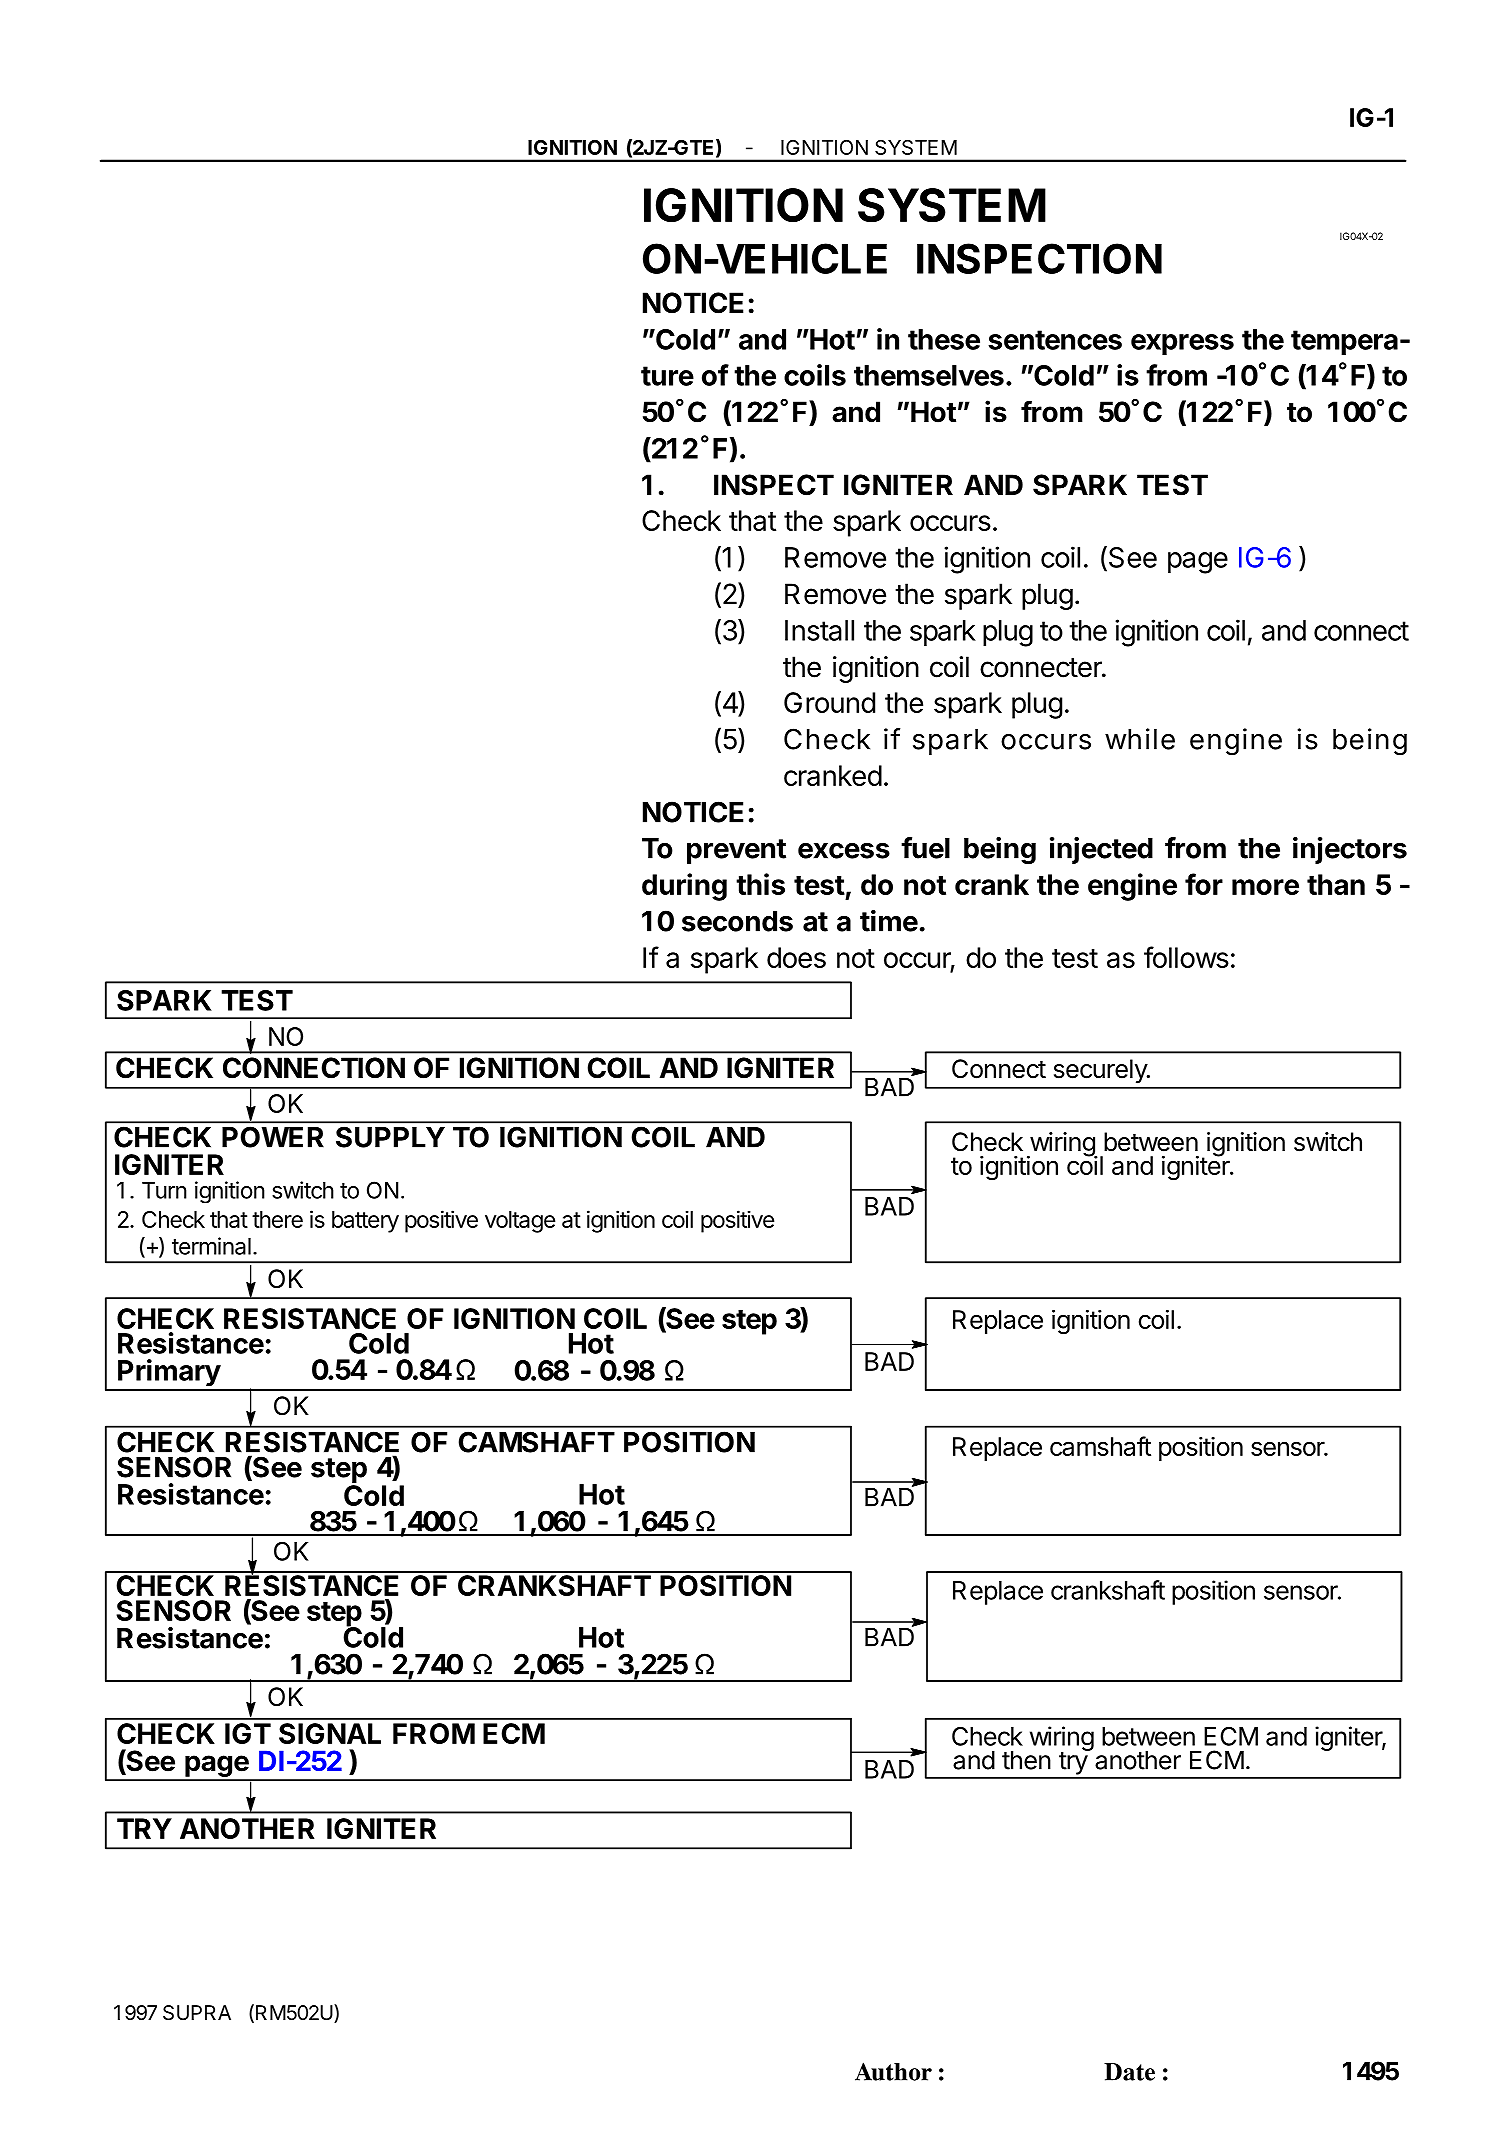  Describe the element at coordinates (819, 630) in the document. I see `Install` at that location.
